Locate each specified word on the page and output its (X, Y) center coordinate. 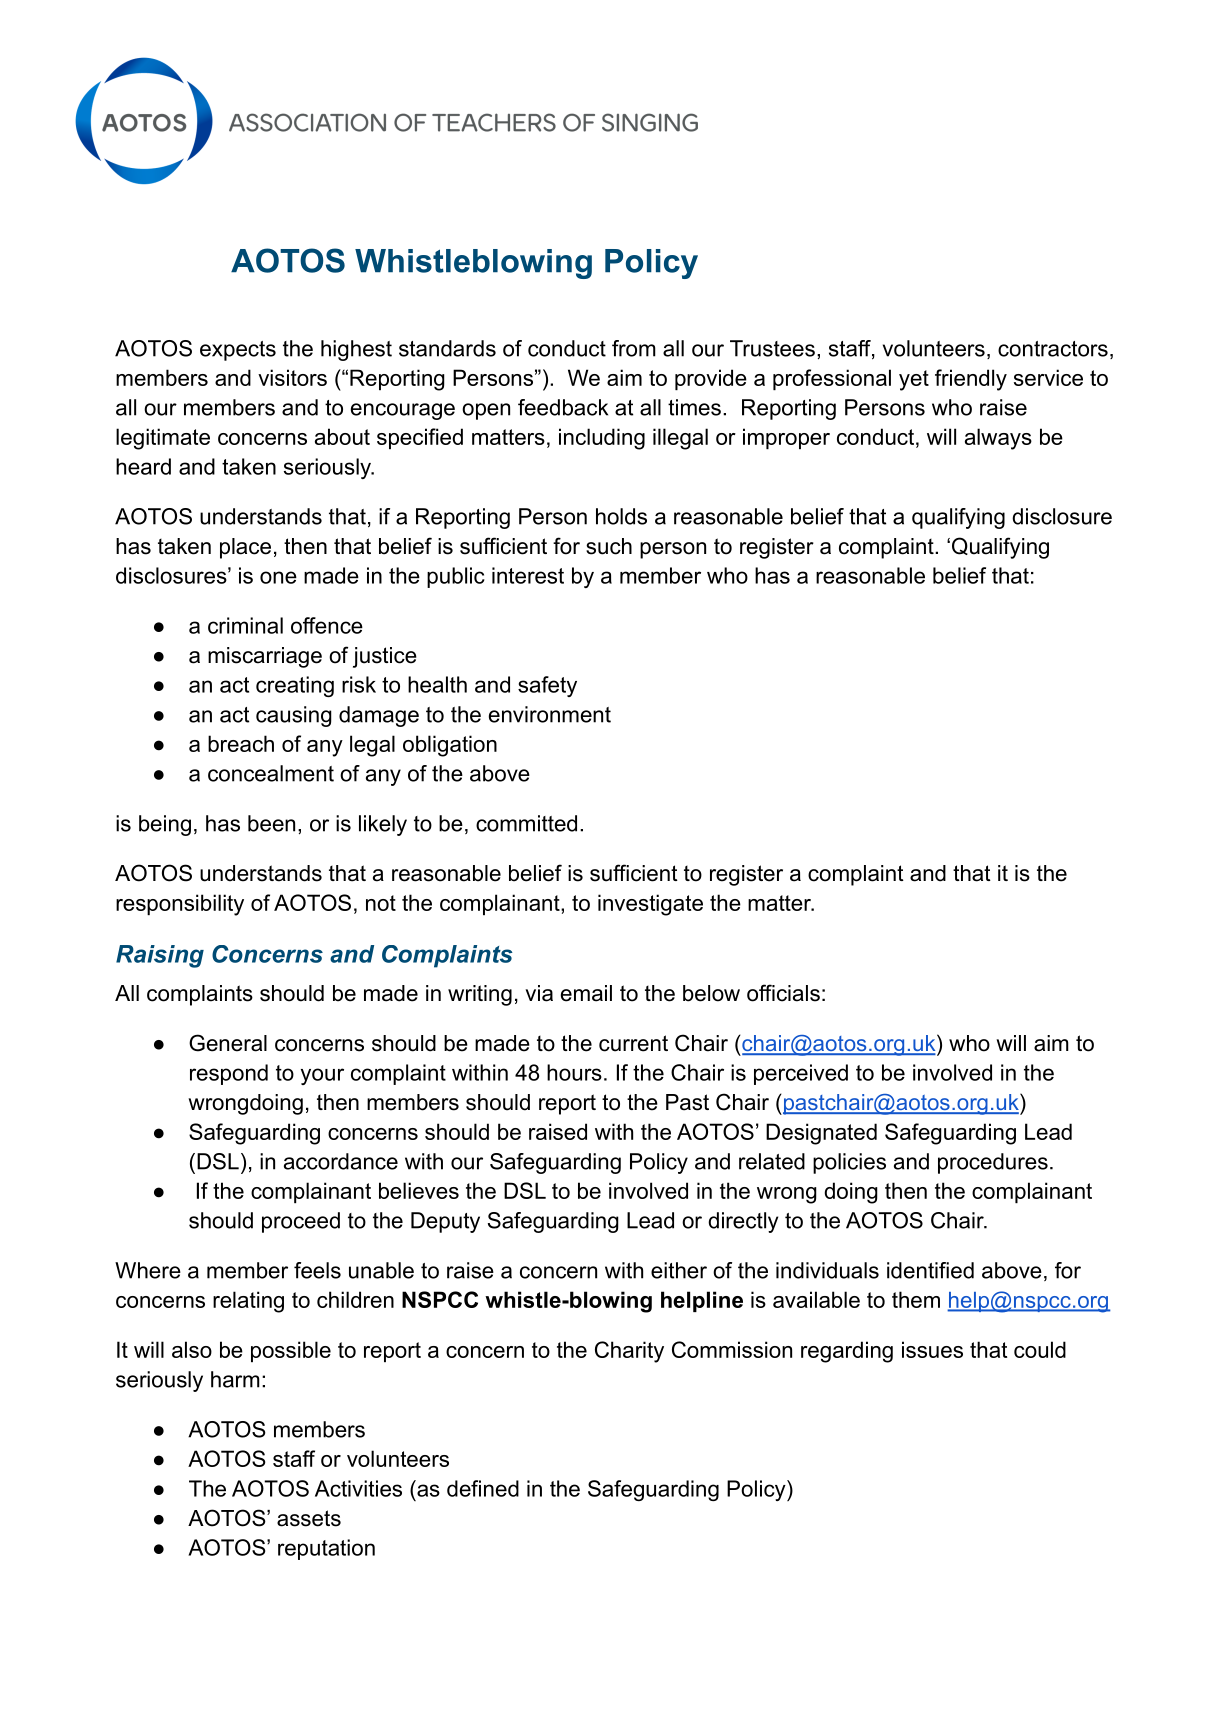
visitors (292, 377)
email (586, 993)
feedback (563, 407)
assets (309, 1518)
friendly (971, 380)
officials (783, 993)
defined (483, 1488)
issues (932, 1349)
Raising (160, 956)
